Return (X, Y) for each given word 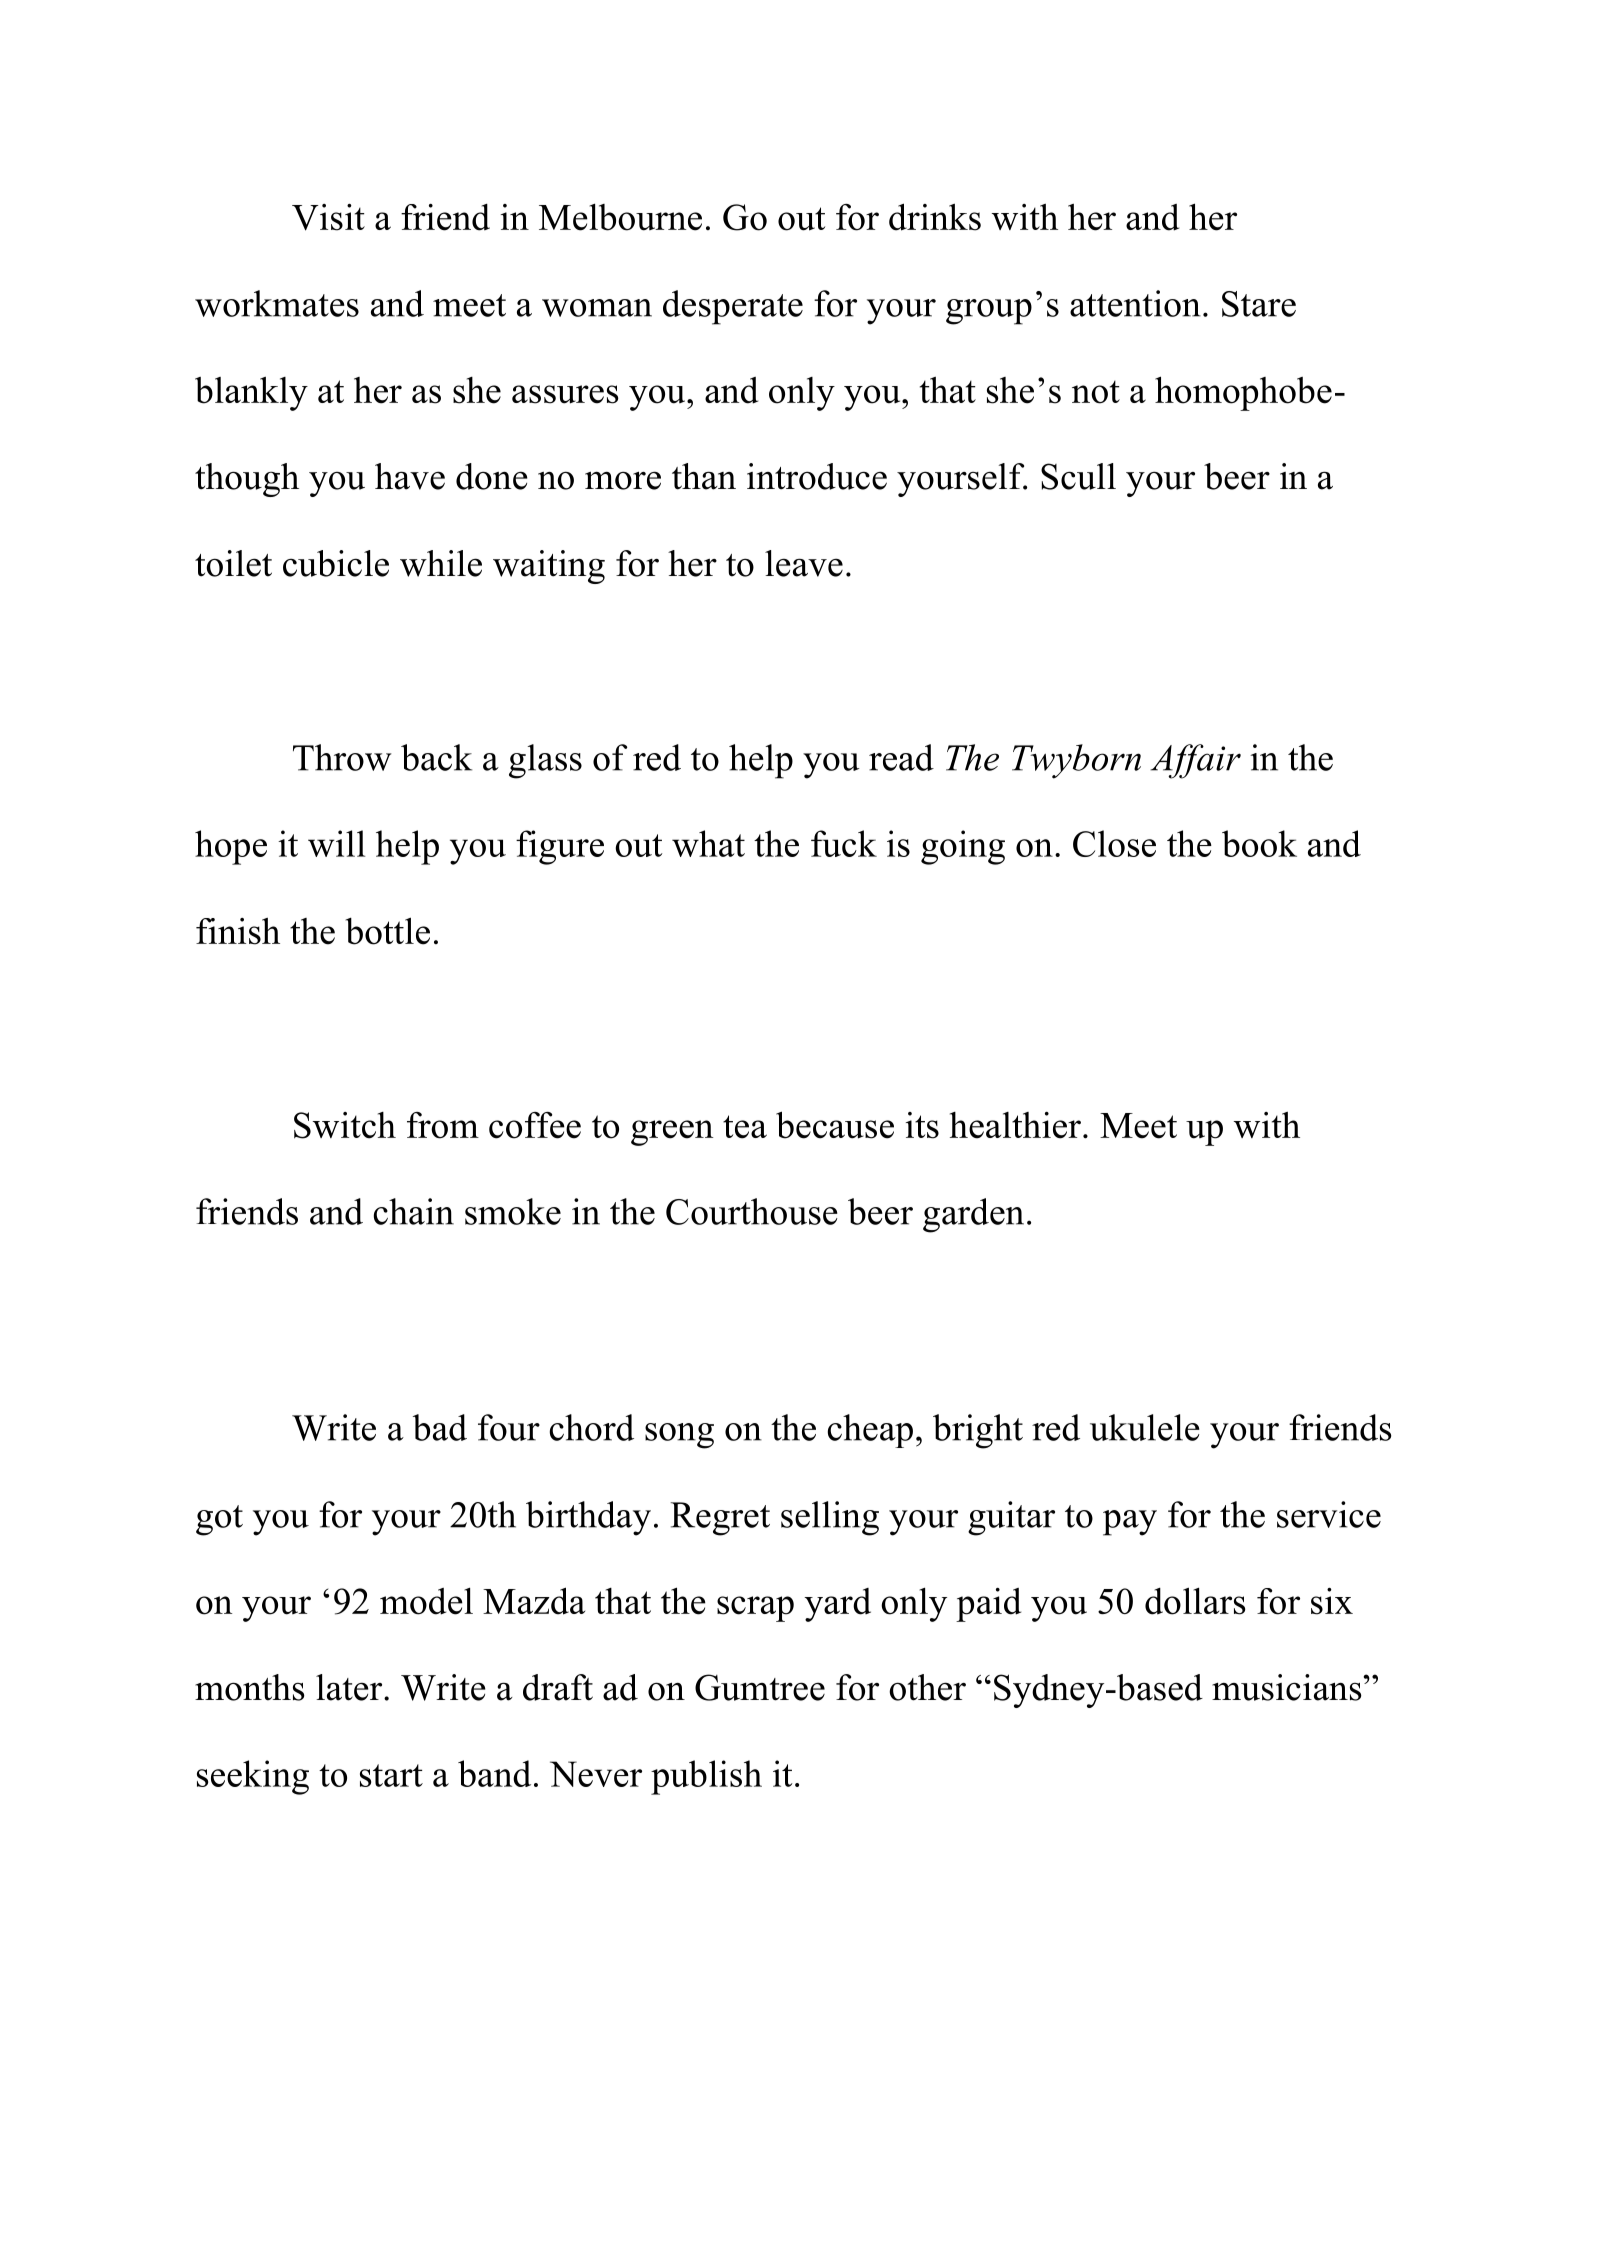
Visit (328, 217)
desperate (733, 307)
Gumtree (760, 1687)
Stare (1259, 304)
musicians (1288, 1687)
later (350, 1687)
